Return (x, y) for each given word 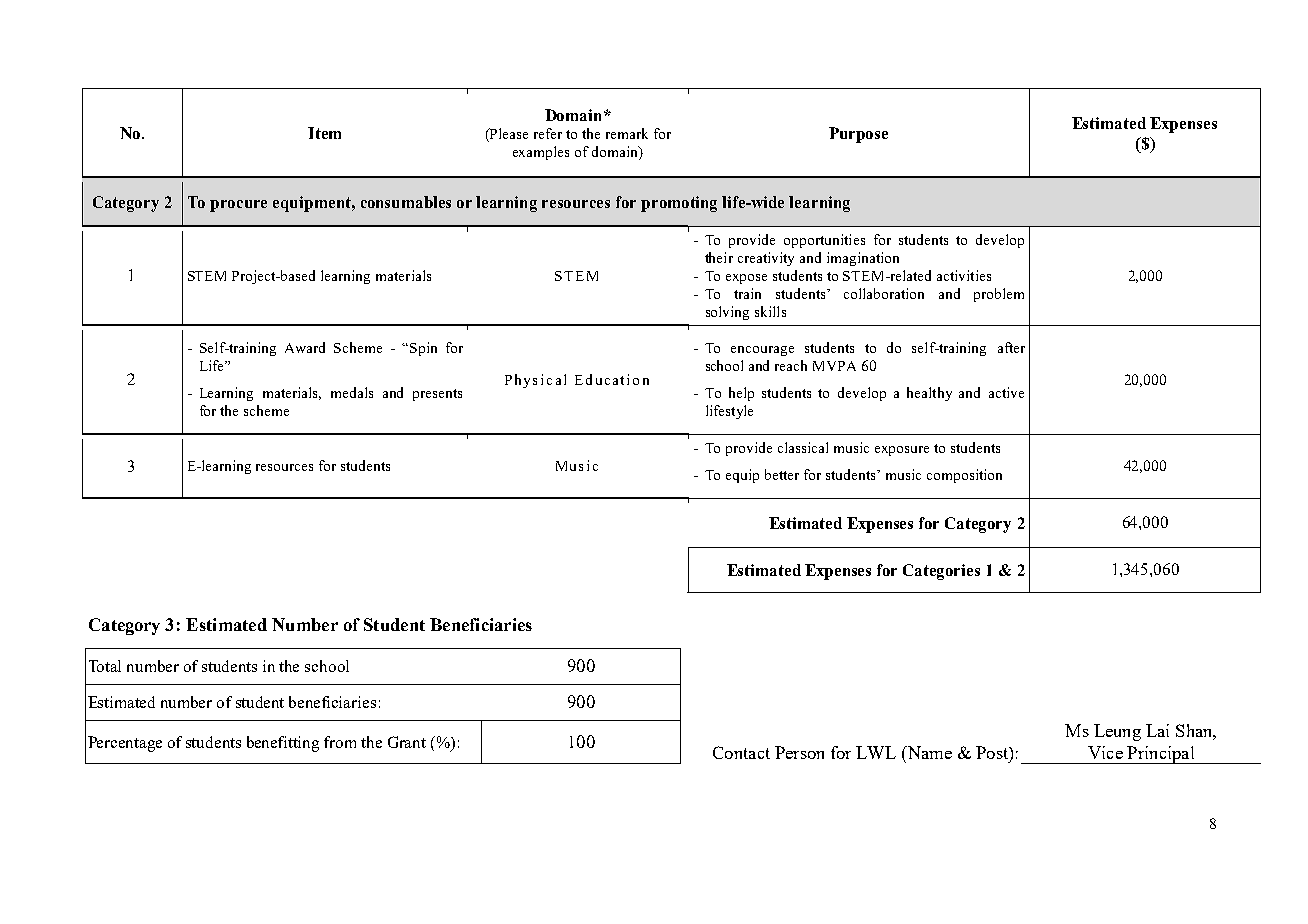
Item (324, 133)
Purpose (858, 135)
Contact (741, 752)
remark (627, 133)
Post (993, 752)
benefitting (283, 744)
